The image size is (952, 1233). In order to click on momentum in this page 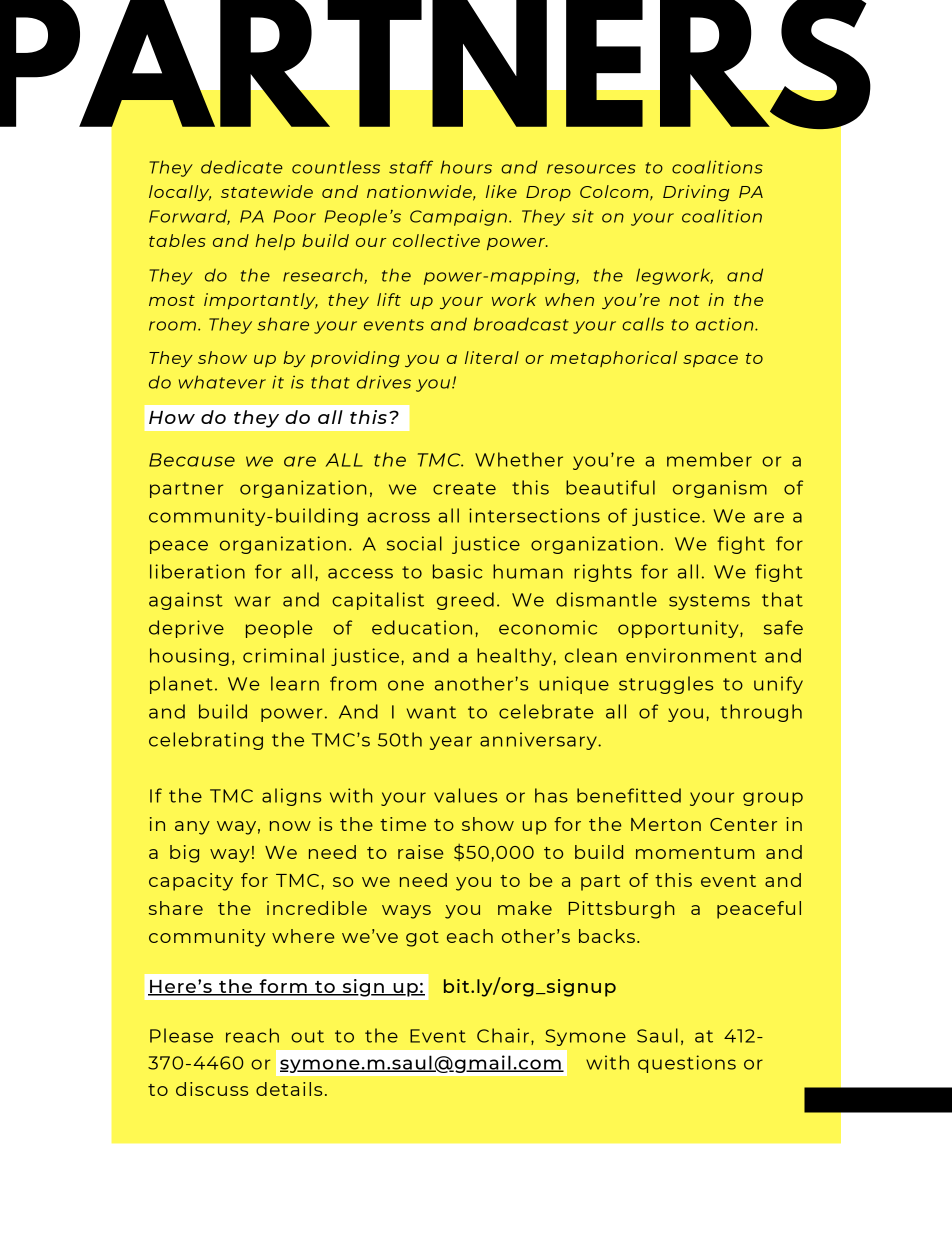, I will do `click(695, 853)`.
